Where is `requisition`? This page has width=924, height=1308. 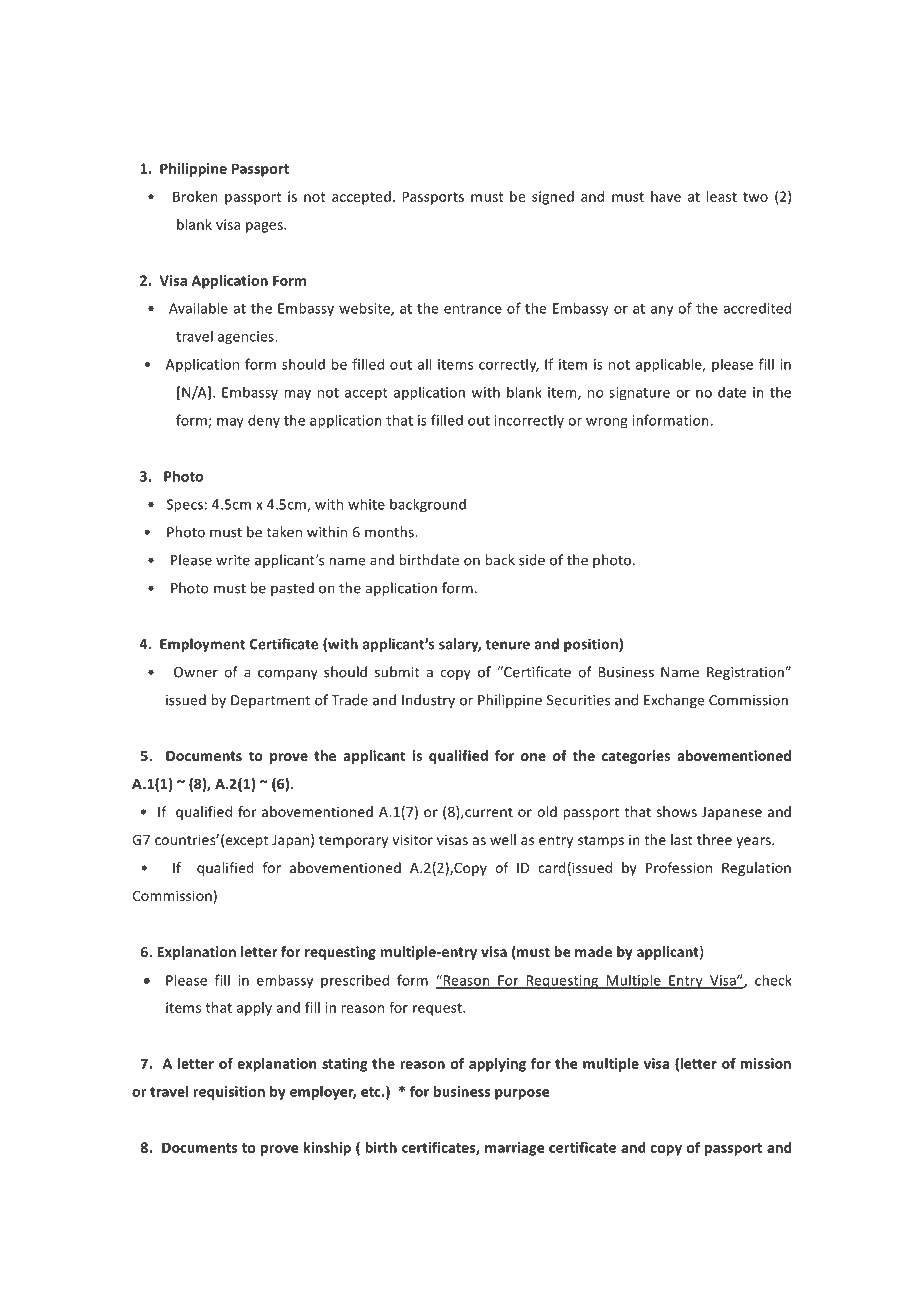
requisition is located at coordinates (229, 1093).
